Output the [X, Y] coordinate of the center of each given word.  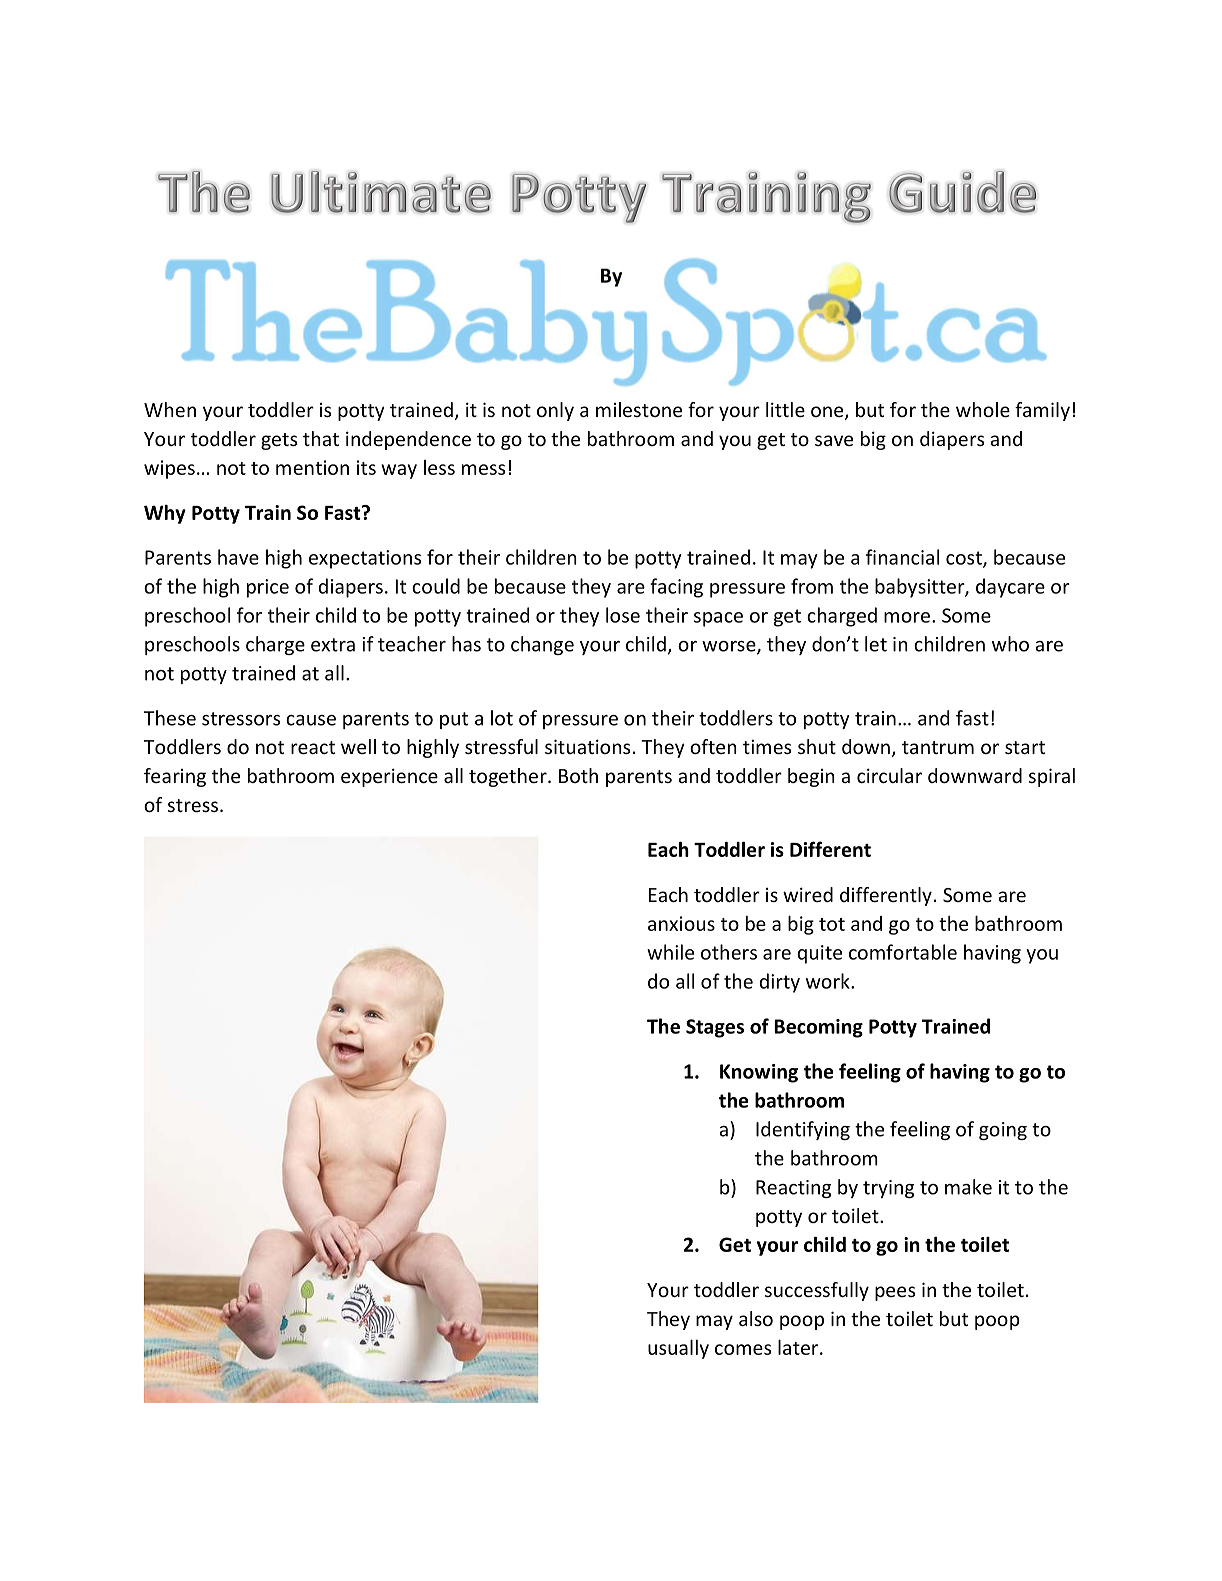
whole [983, 409]
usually [678, 1349]
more [907, 617]
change [542, 645]
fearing [175, 777]
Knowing [759, 1073]
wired [808, 894]
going [1003, 1131]
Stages [715, 1028]
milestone [639, 409]
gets [279, 441]
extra [333, 645]
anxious [681, 923]
